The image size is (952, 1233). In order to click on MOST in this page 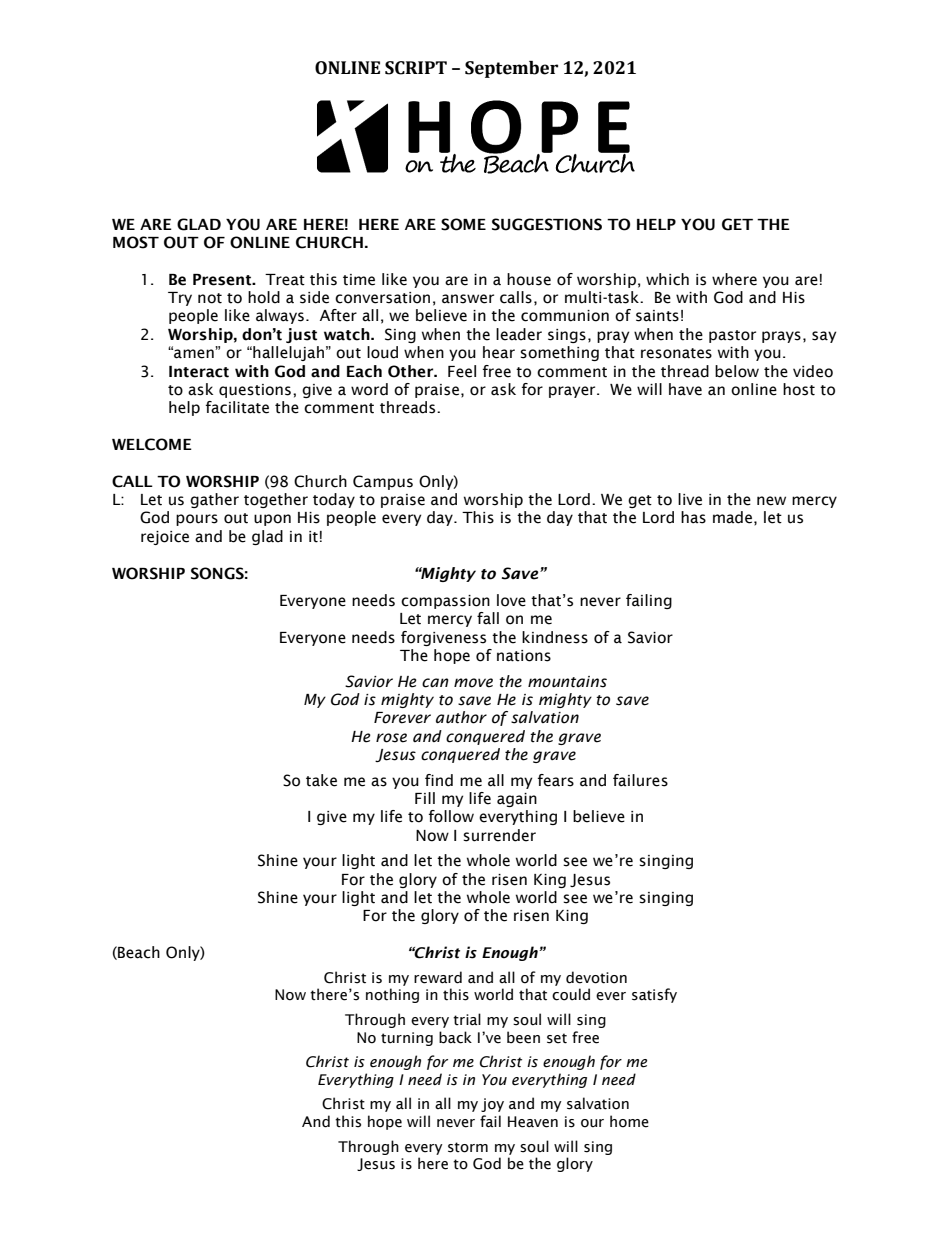, I will do `click(136, 242)`.
